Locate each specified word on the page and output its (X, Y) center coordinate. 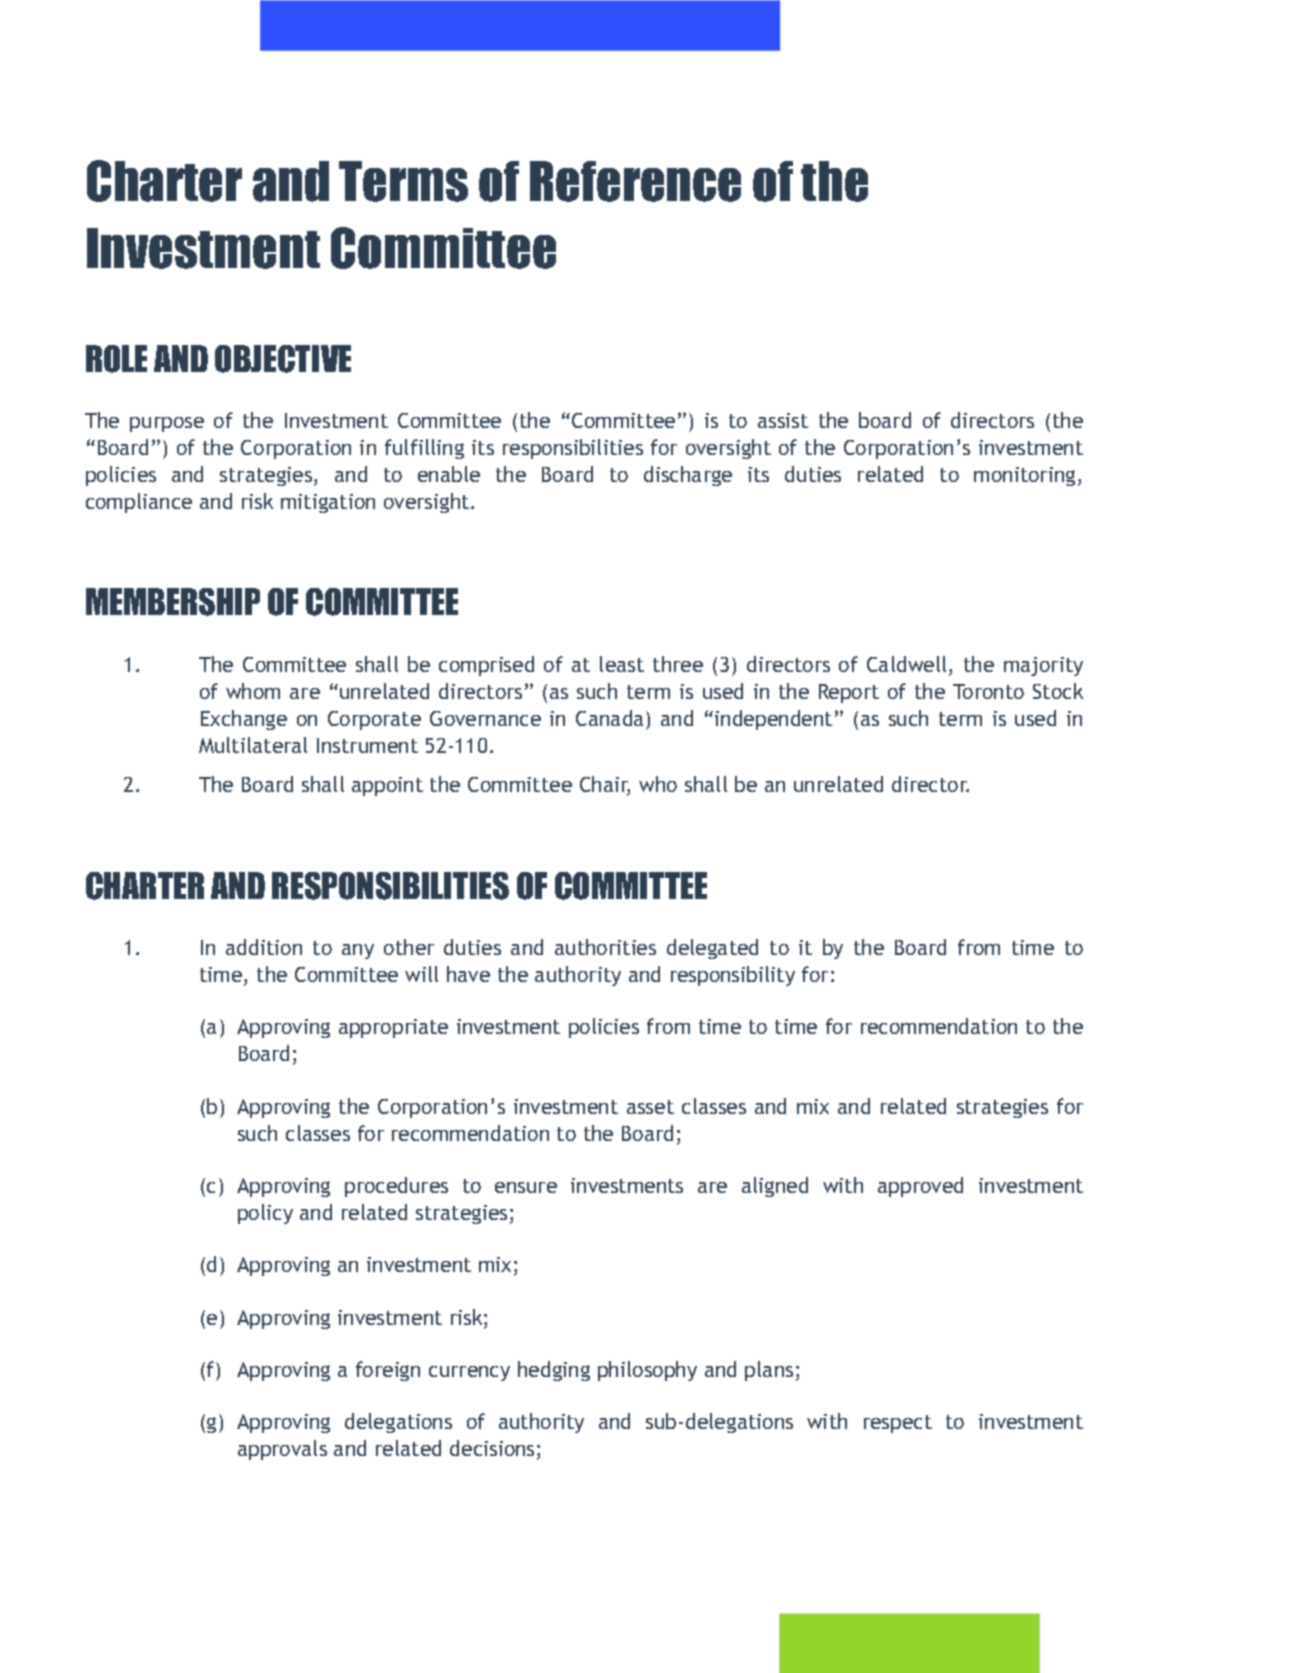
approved (920, 1187)
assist (783, 420)
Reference (635, 181)
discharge (688, 476)
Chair (605, 786)
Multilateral (253, 745)
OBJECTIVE (283, 359)
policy (265, 1214)
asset (650, 1107)
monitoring (1024, 476)
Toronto (988, 691)
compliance (139, 503)
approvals (282, 1450)
